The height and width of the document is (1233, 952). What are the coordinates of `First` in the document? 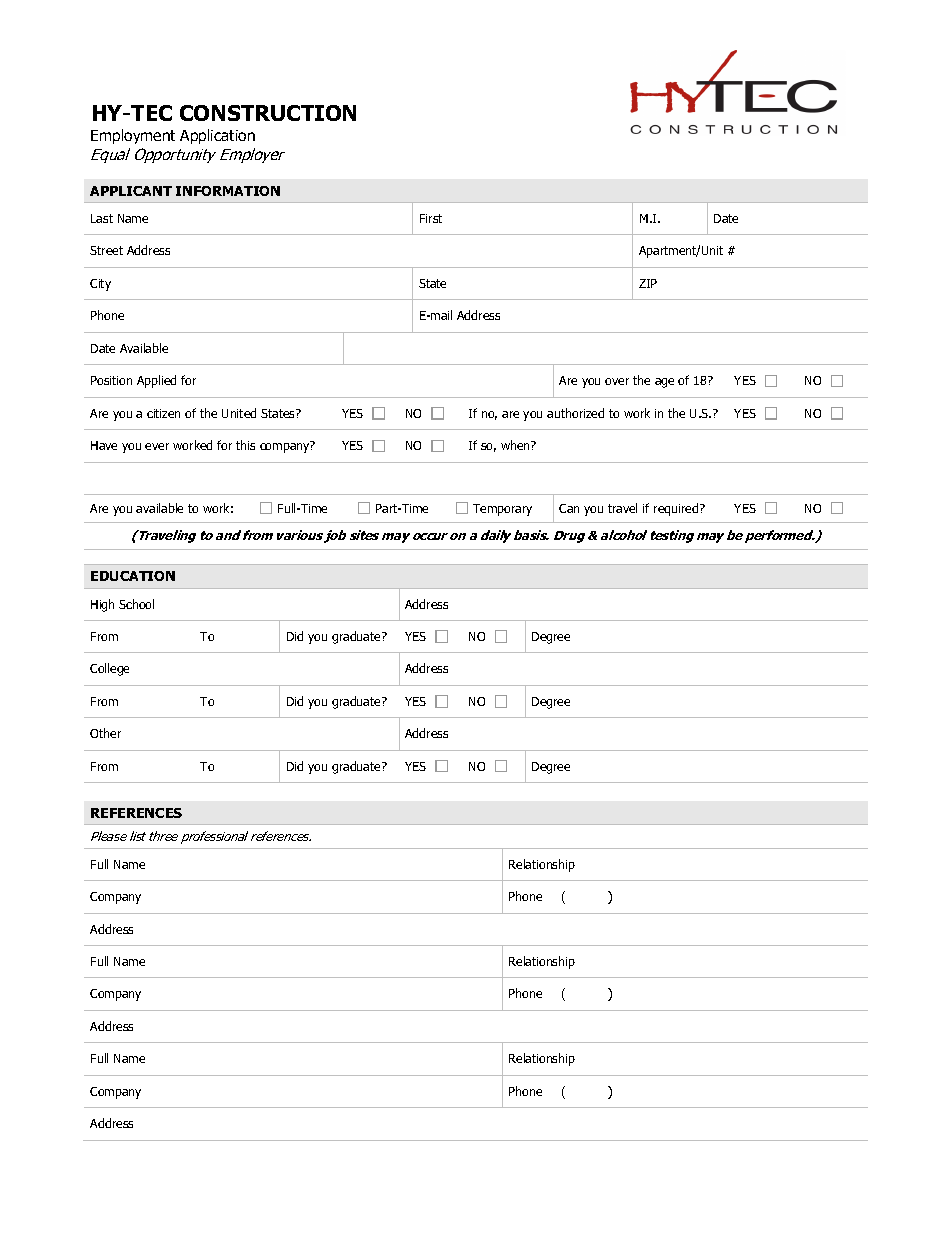 It's located at (431, 218).
